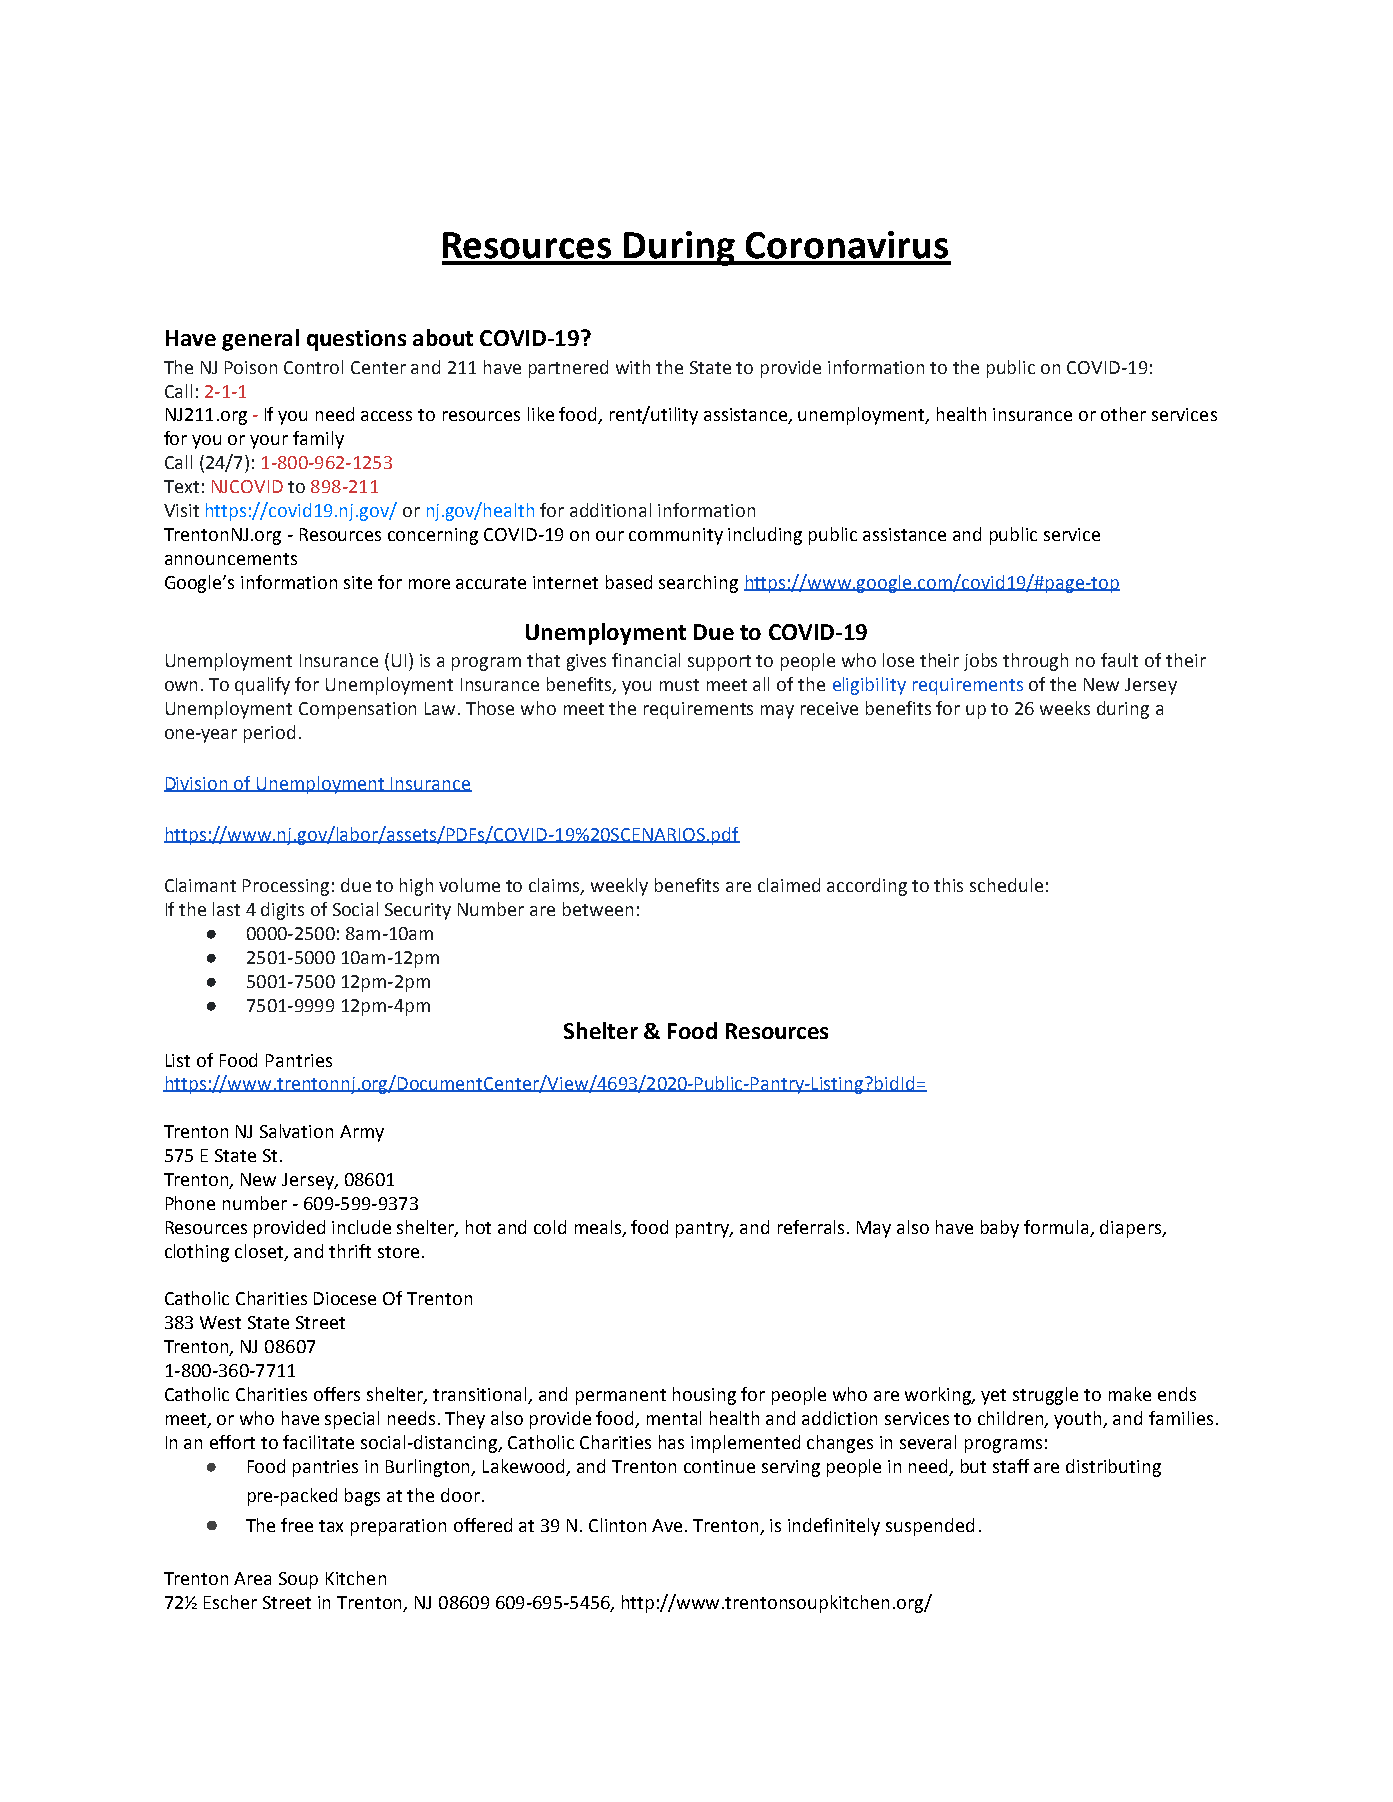 The width and height of the screenshot is (1393, 1802). Describe the element at coordinates (679, 685) in the screenshot. I see `must` at that location.
